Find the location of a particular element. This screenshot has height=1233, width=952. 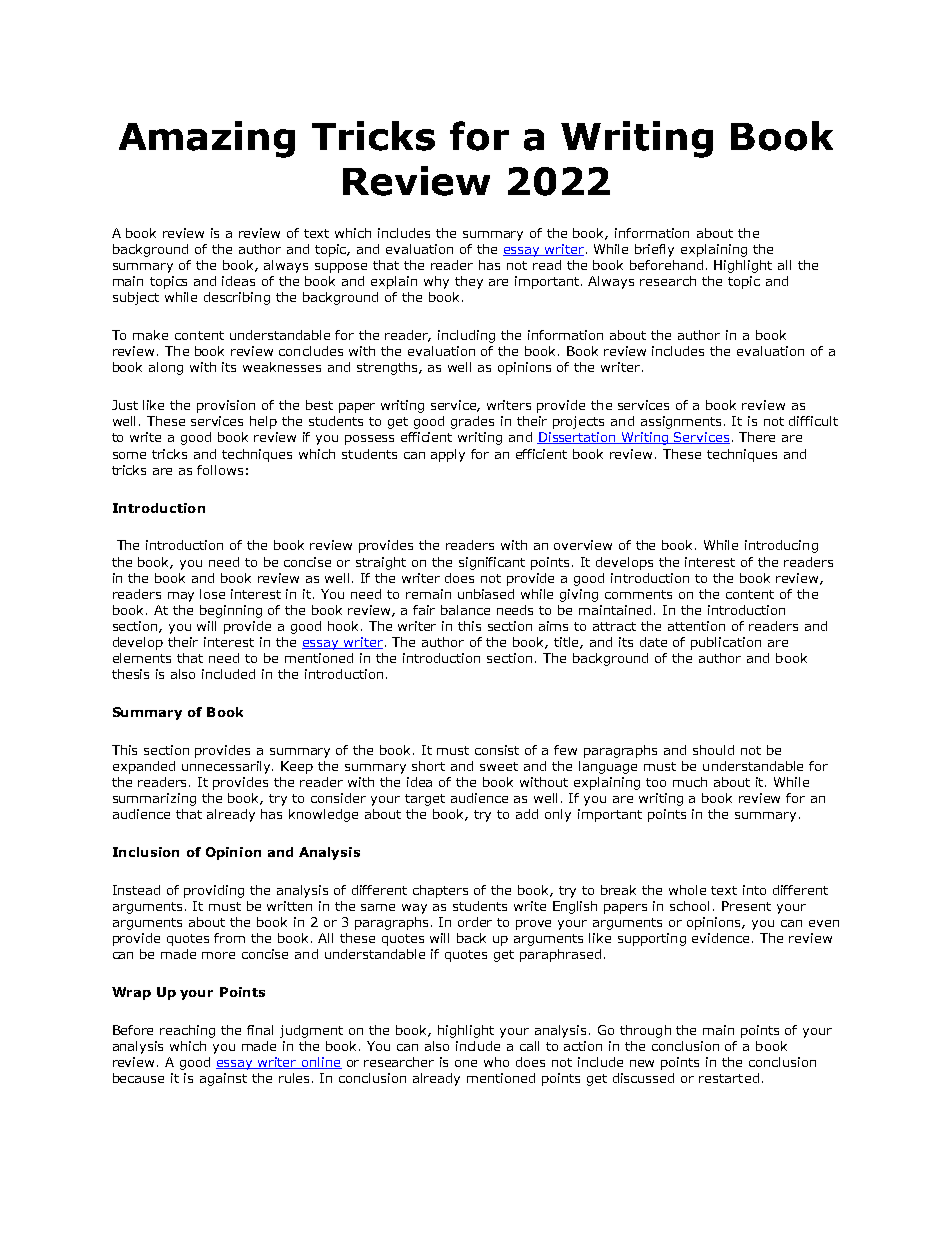

briefly is located at coordinates (654, 250).
